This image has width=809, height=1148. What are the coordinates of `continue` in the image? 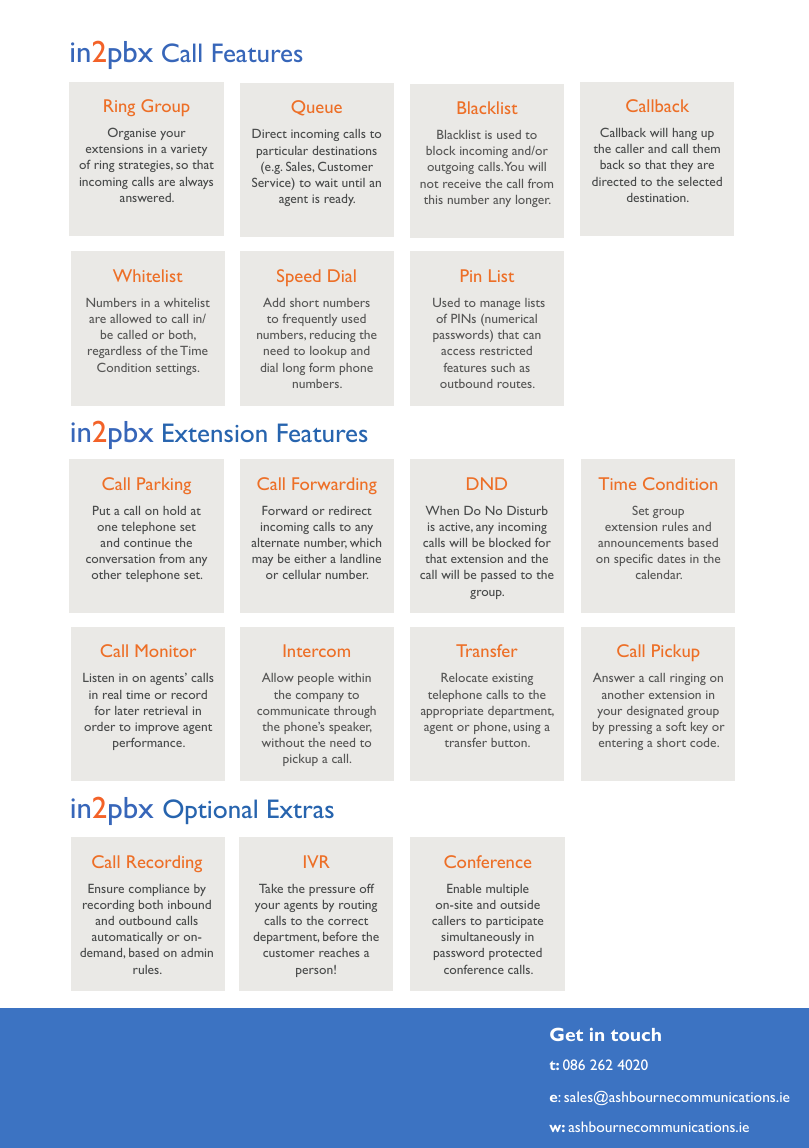 It's located at (147, 542).
